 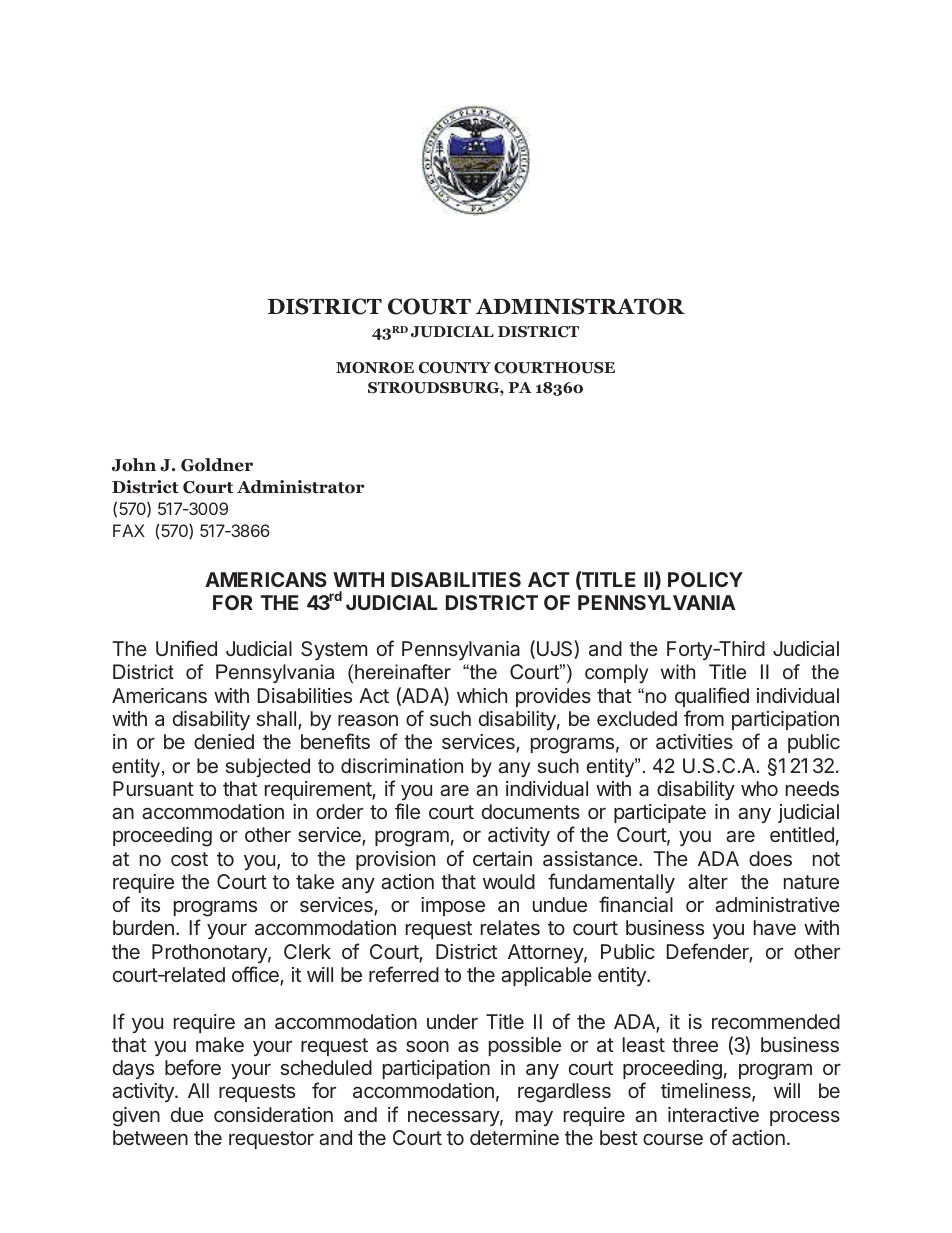 I want to click on John, so click(x=134, y=465).
